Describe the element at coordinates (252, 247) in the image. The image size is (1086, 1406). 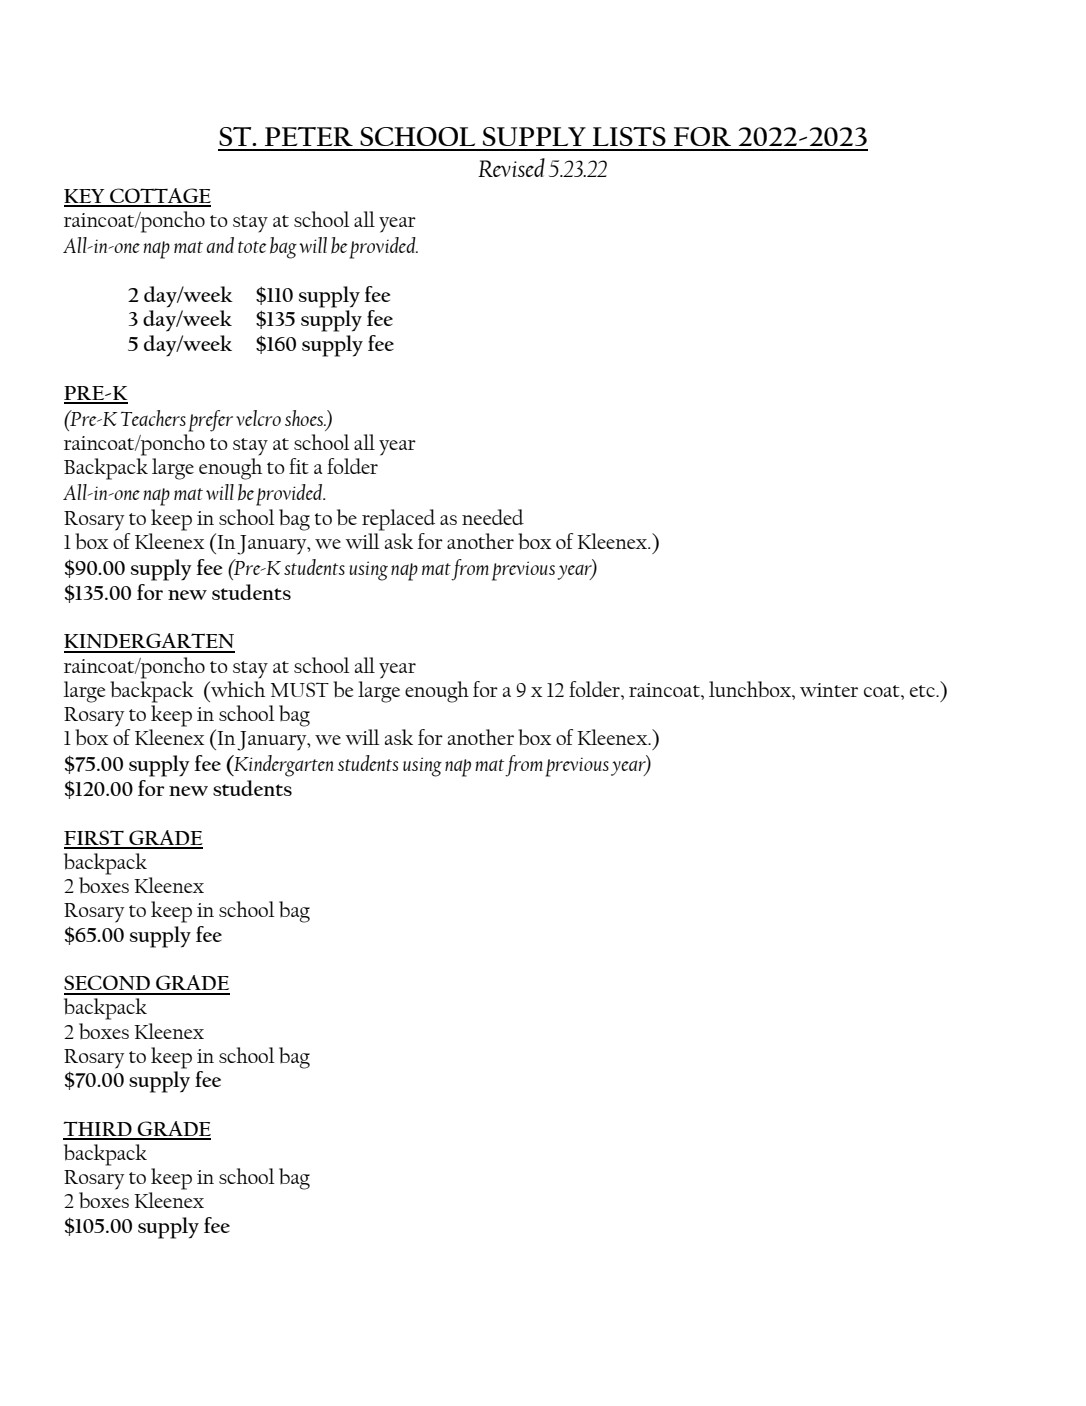
I see `tote` at that location.
